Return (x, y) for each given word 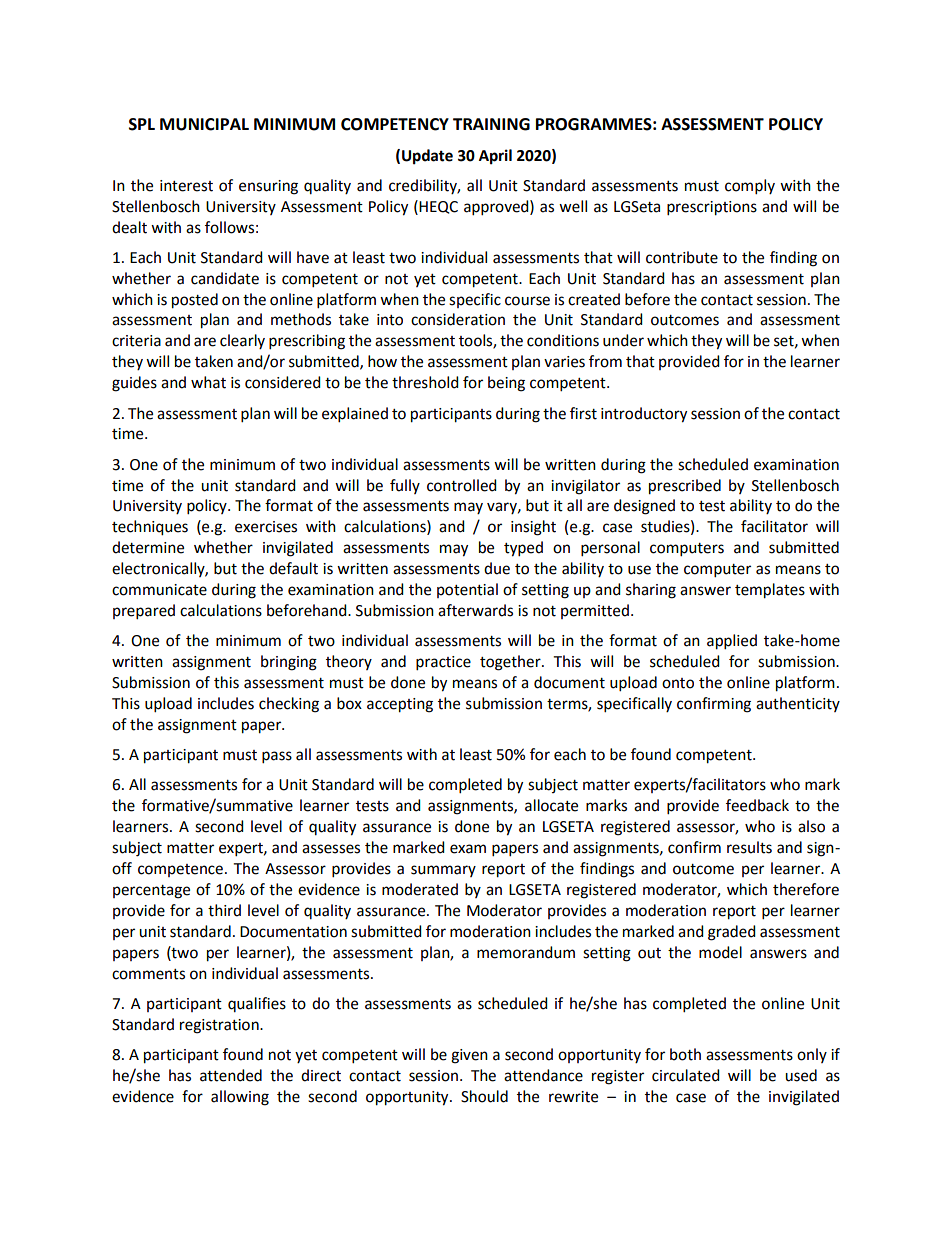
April (495, 157)
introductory (644, 415)
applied (732, 642)
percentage (151, 892)
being (506, 384)
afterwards (475, 610)
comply (750, 187)
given (469, 1056)
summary (443, 871)
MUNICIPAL (204, 124)
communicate (159, 590)
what (208, 382)
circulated (686, 1075)
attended (231, 1075)
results (749, 847)
